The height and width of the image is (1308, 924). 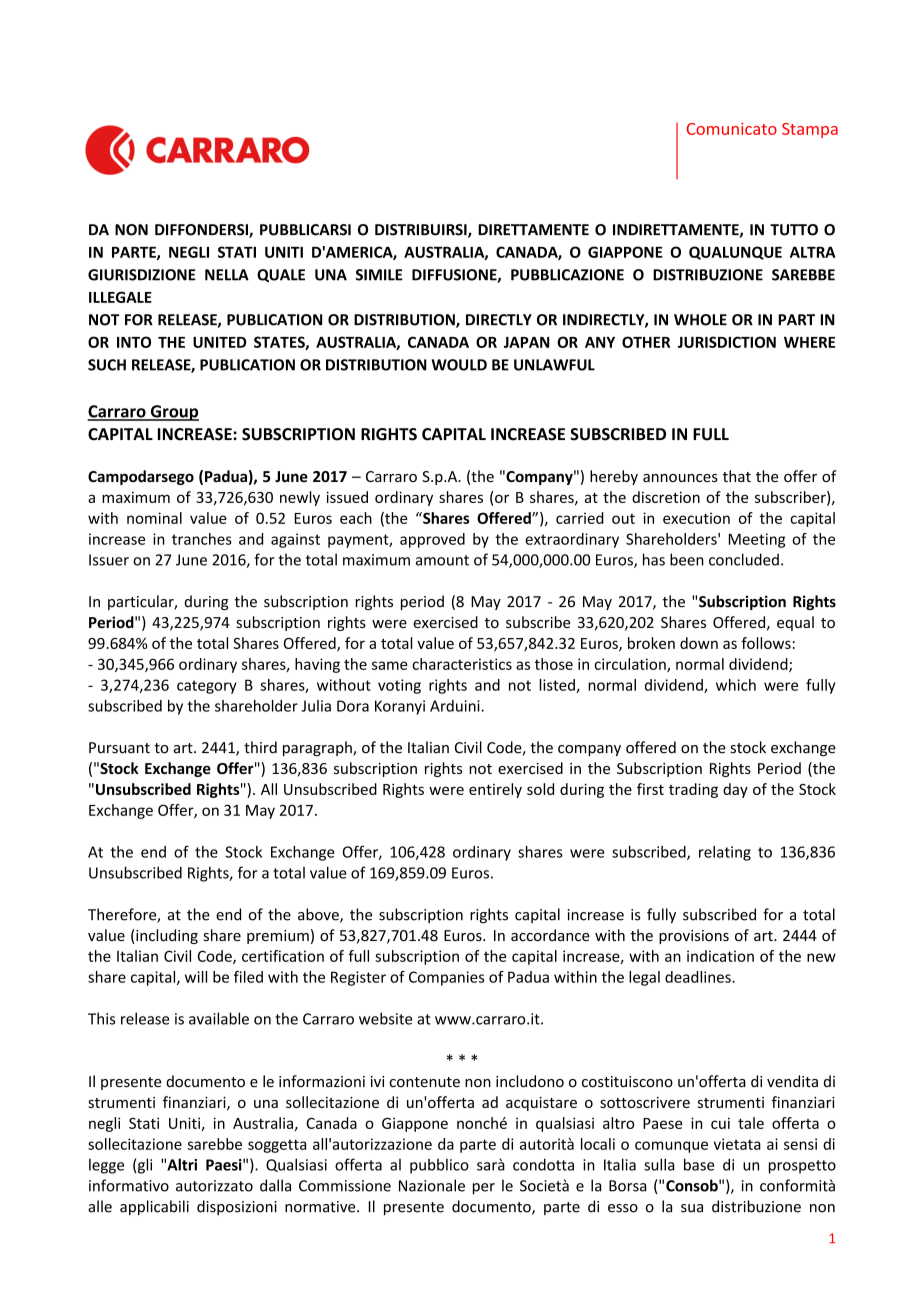 What do you see at coordinates (106, 1166) in the image?
I see `legge` at bounding box center [106, 1166].
